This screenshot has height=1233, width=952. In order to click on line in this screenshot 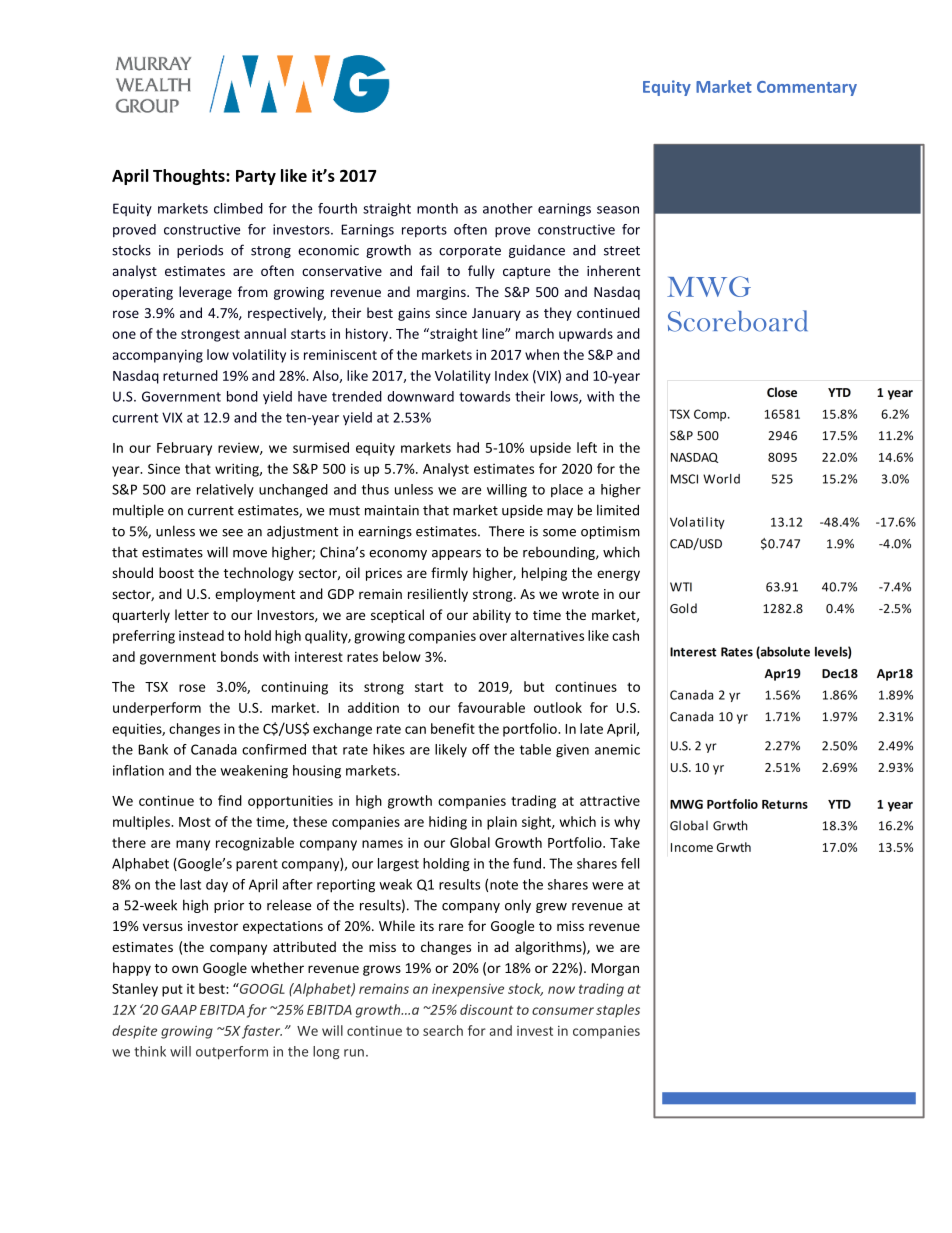, I will do `click(494, 333)`.
